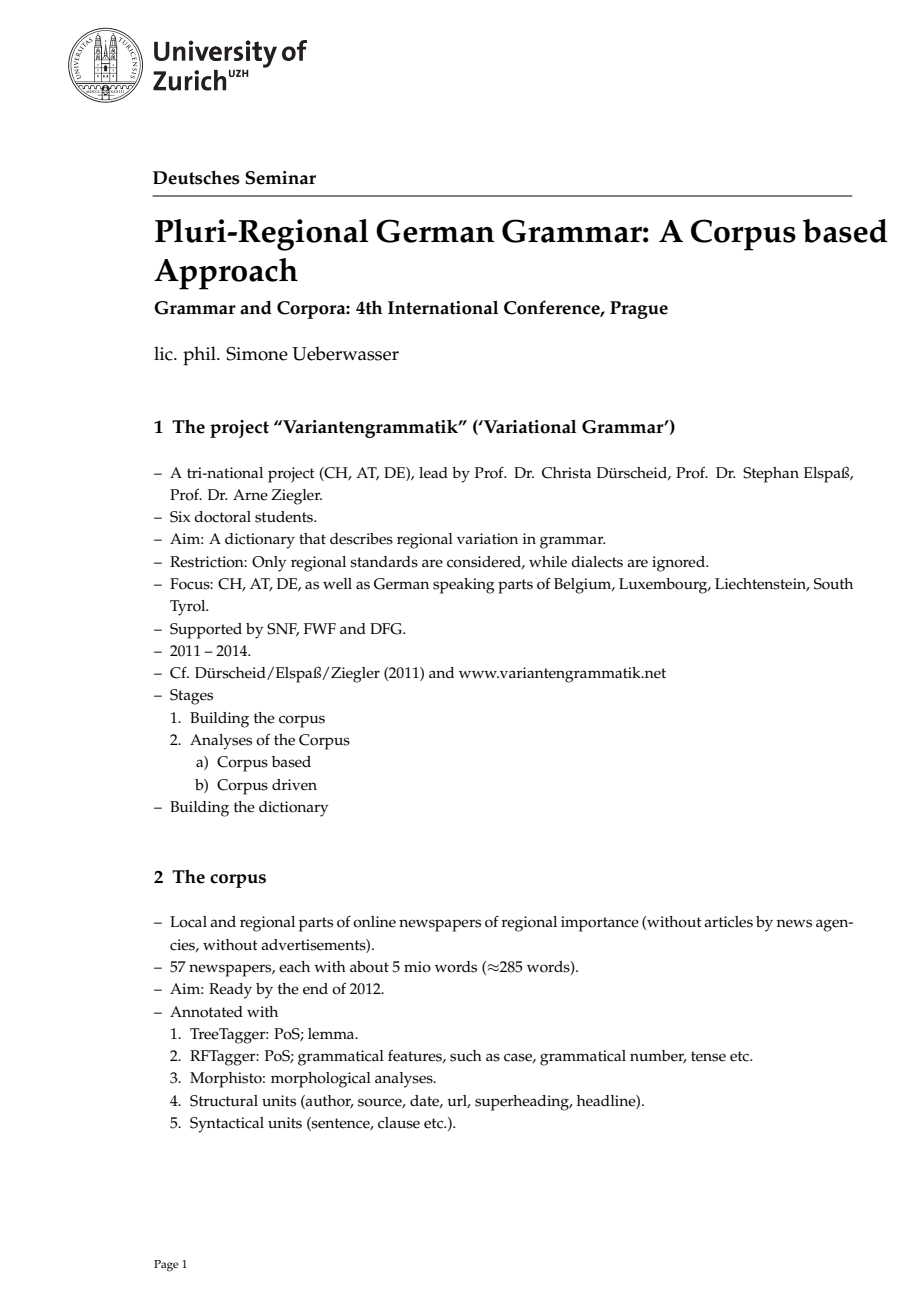 The height and width of the document is (1308, 924). Describe the element at coordinates (166, 1266) in the document. I see `Page` at that location.
